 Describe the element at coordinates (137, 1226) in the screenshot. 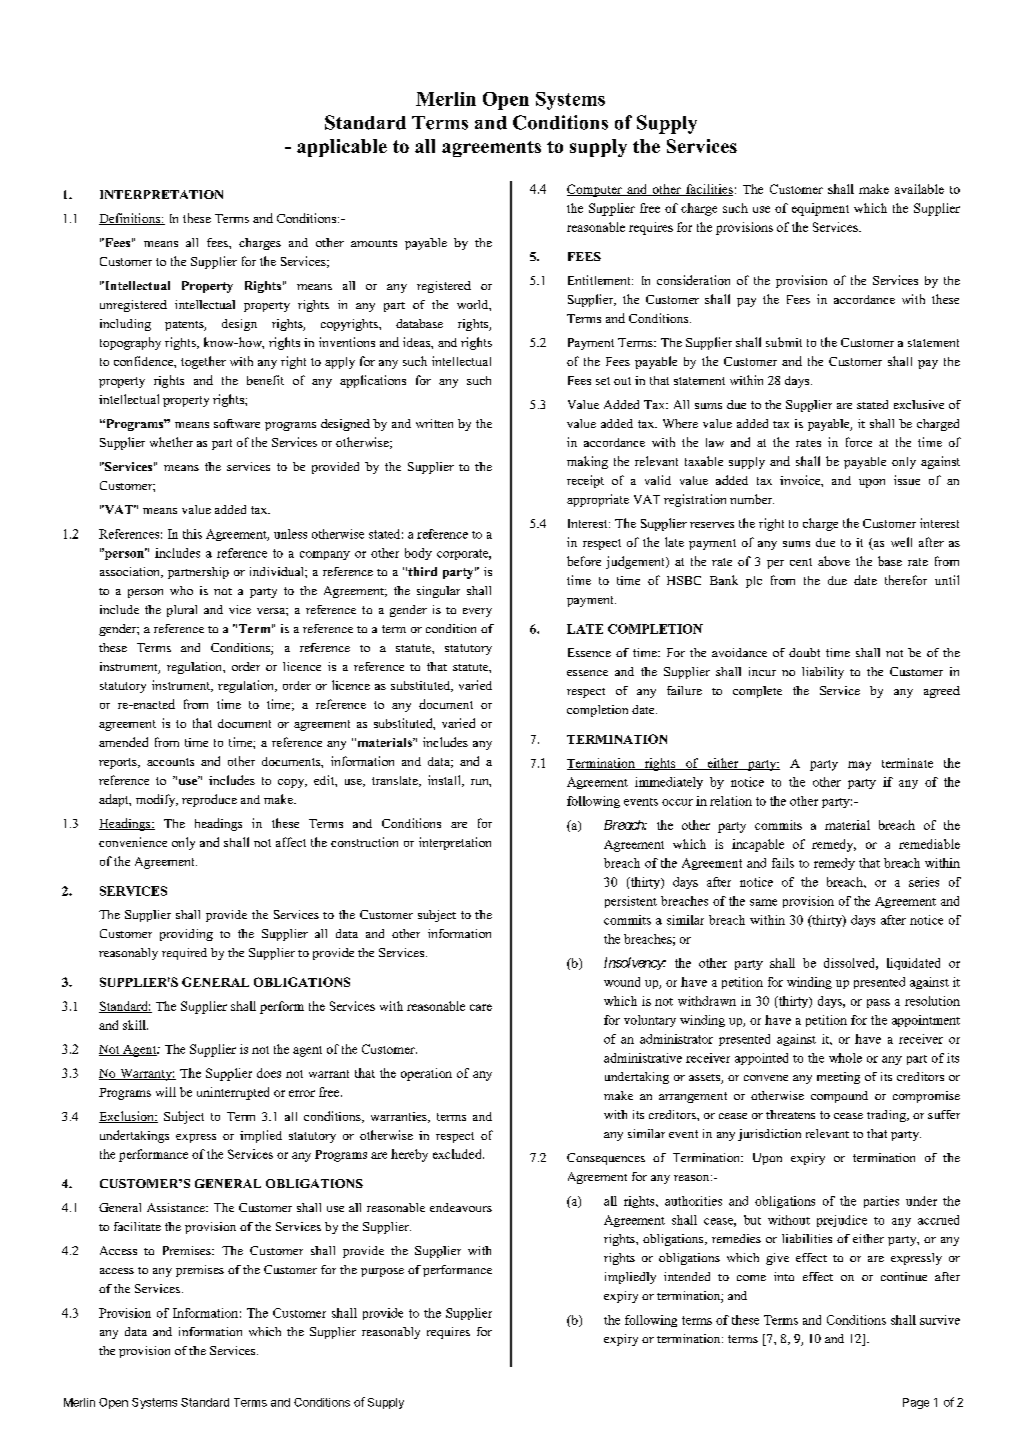

I see `facilitate` at that location.
